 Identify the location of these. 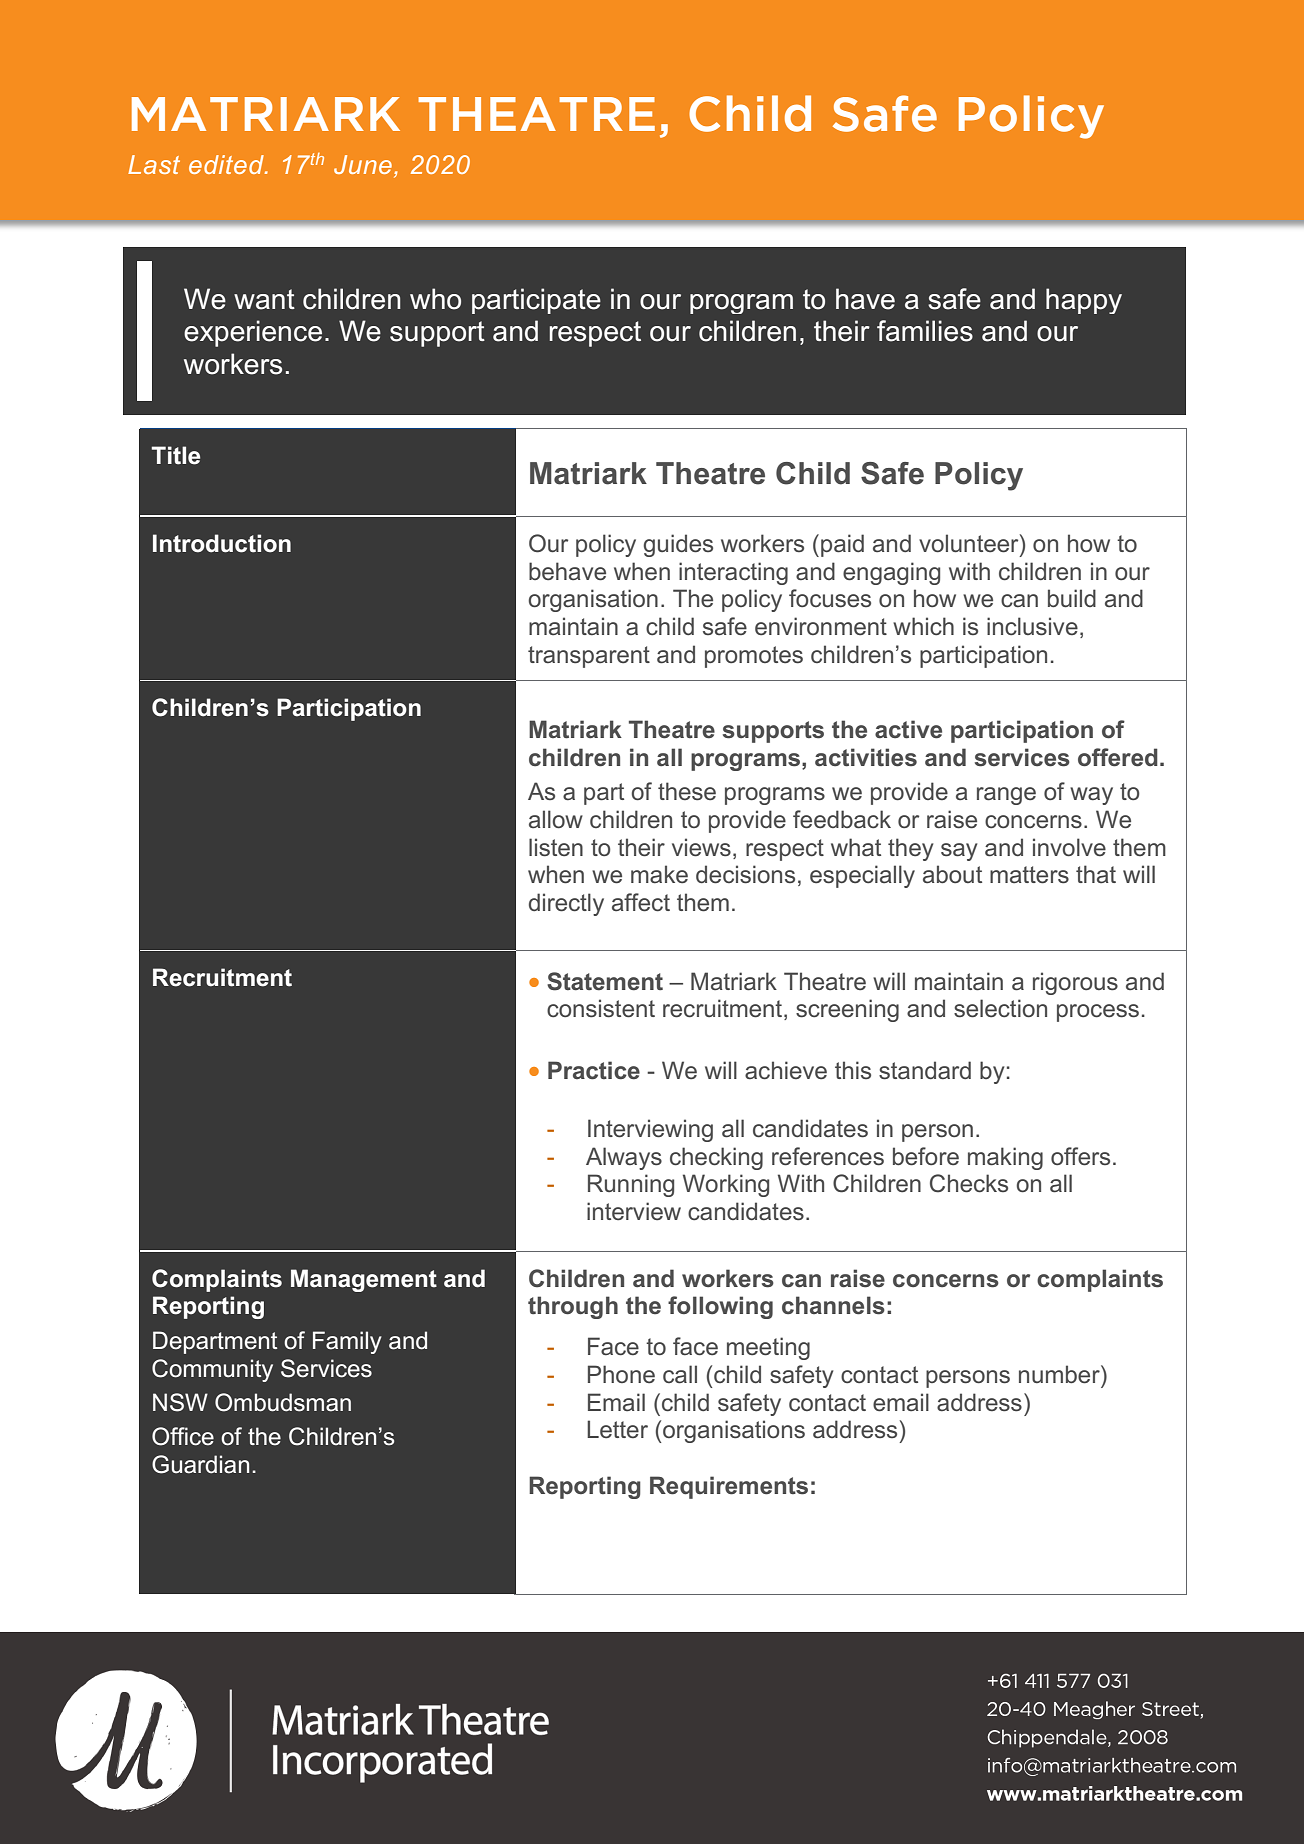
(687, 791).
